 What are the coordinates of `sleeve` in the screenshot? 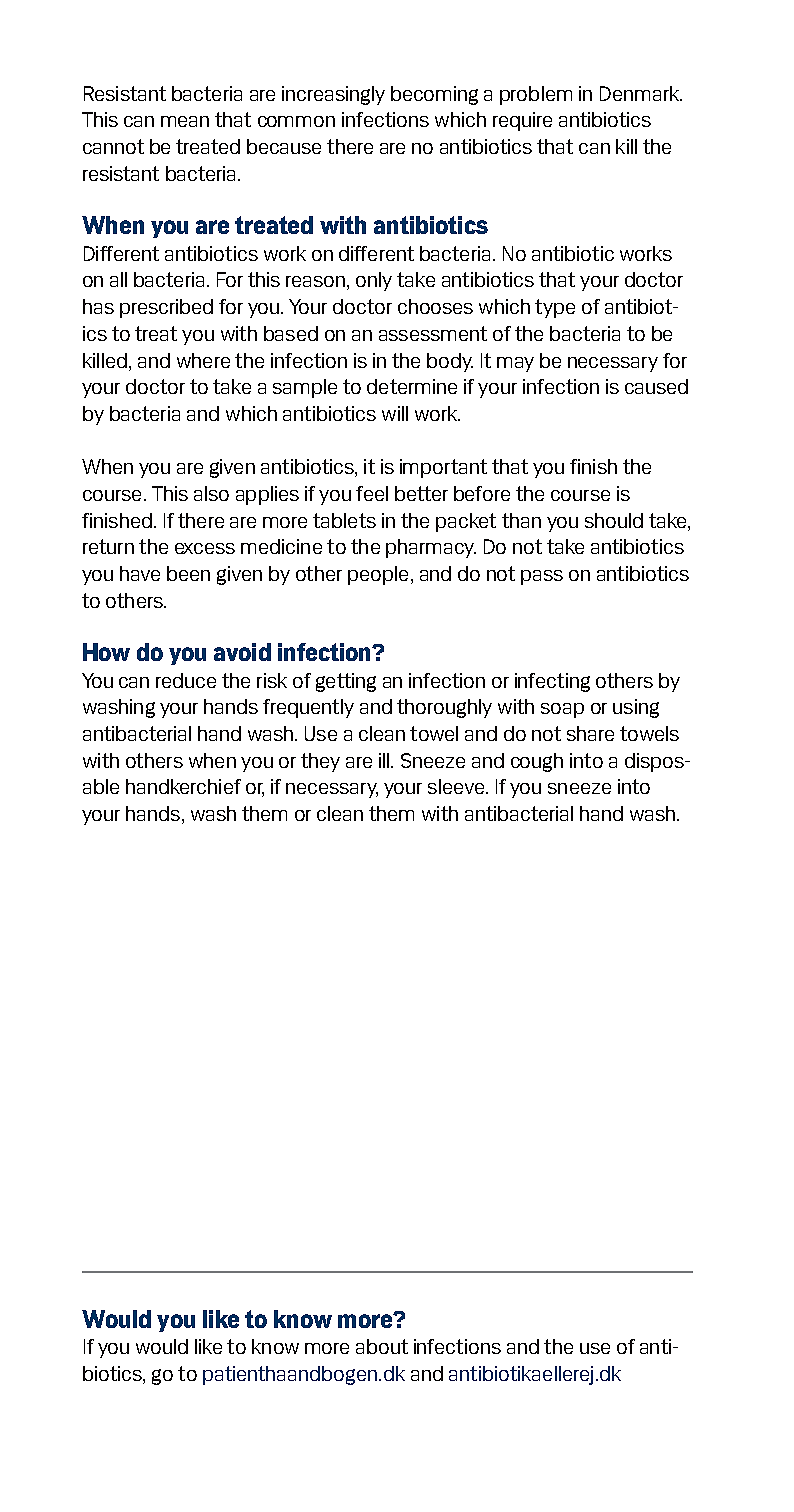 It's located at (457, 786).
